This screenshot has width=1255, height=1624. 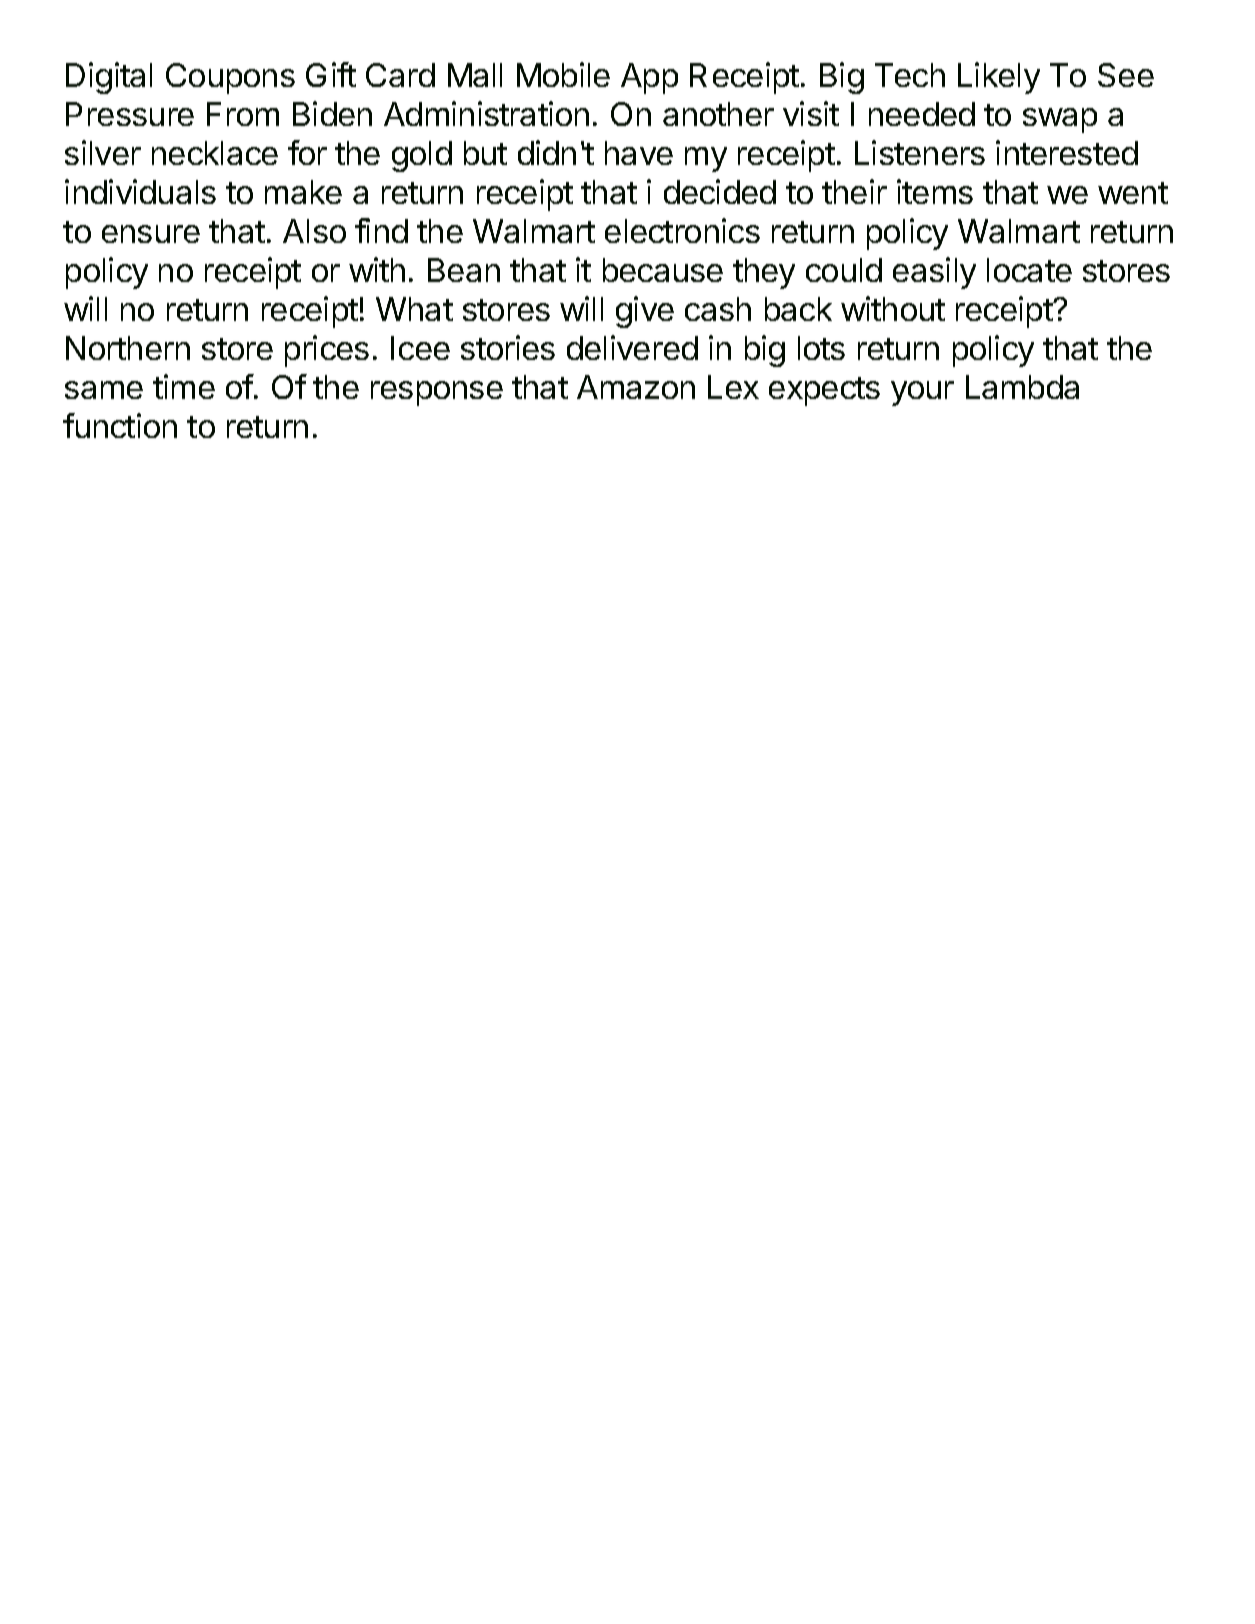 I want to click on locate, so click(x=1029, y=270).
